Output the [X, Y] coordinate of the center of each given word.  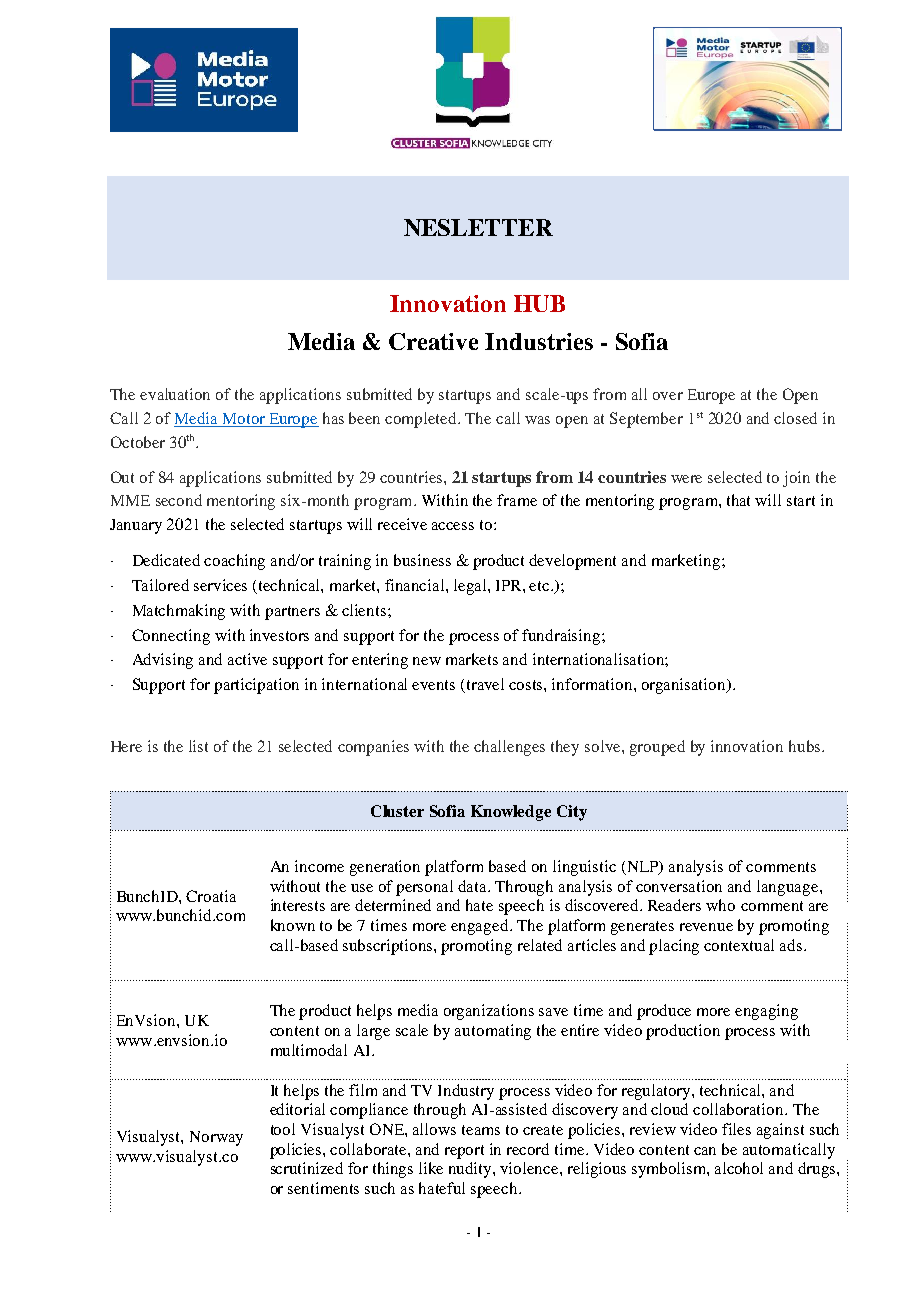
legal [471, 587]
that [738, 500]
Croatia [211, 896]
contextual [739, 945]
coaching [234, 562]
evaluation [175, 394]
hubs [804, 746]
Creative [433, 341]
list [198, 746]
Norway [216, 1138]
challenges [509, 748]
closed [795, 418]
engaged [481, 927]
